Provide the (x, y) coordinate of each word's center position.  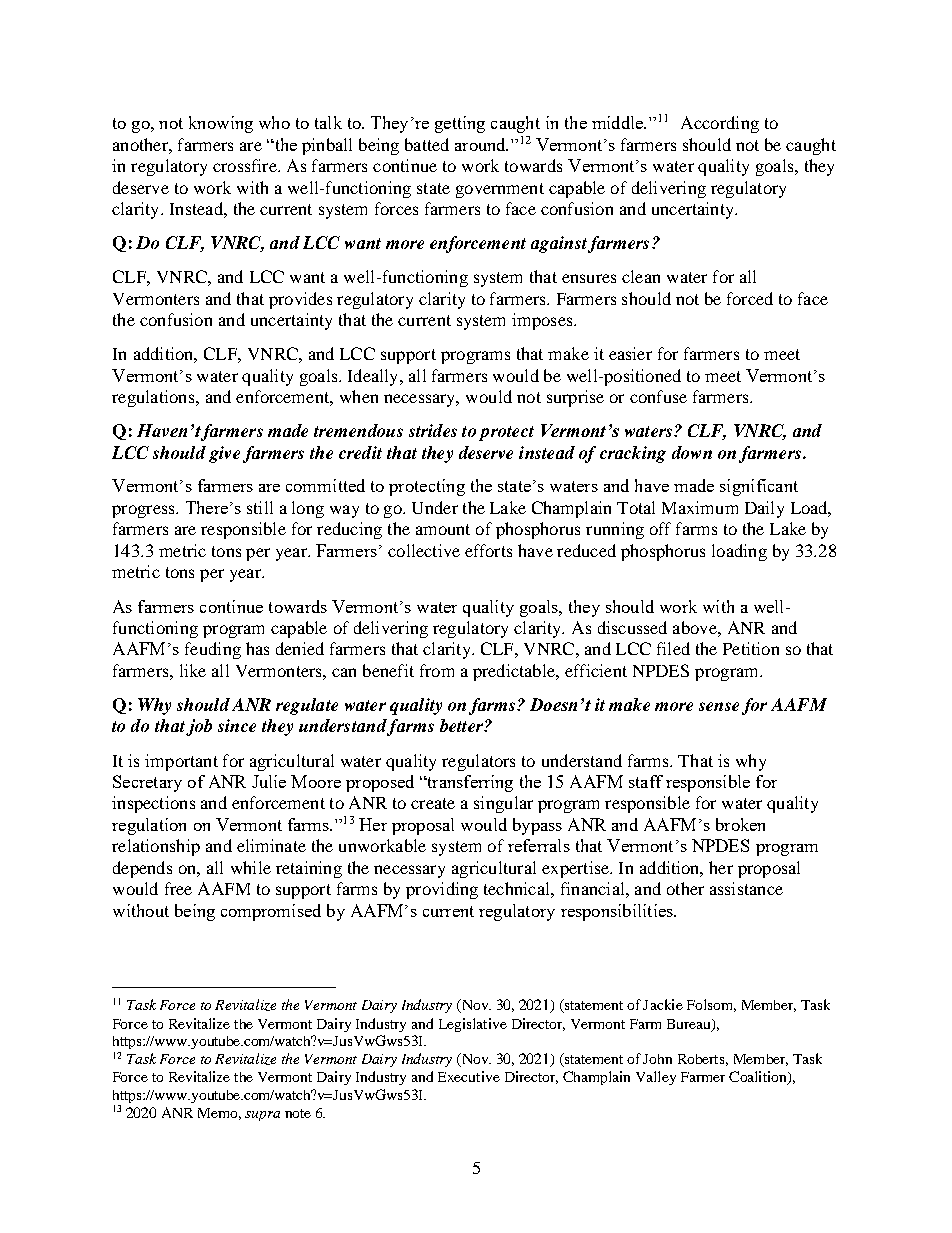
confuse (658, 396)
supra (262, 1116)
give (224, 454)
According (720, 124)
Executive (469, 1076)
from (437, 670)
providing (442, 890)
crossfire (246, 165)
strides (433, 430)
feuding (213, 650)
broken (740, 824)
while (251, 867)
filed (673, 648)
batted (427, 144)
